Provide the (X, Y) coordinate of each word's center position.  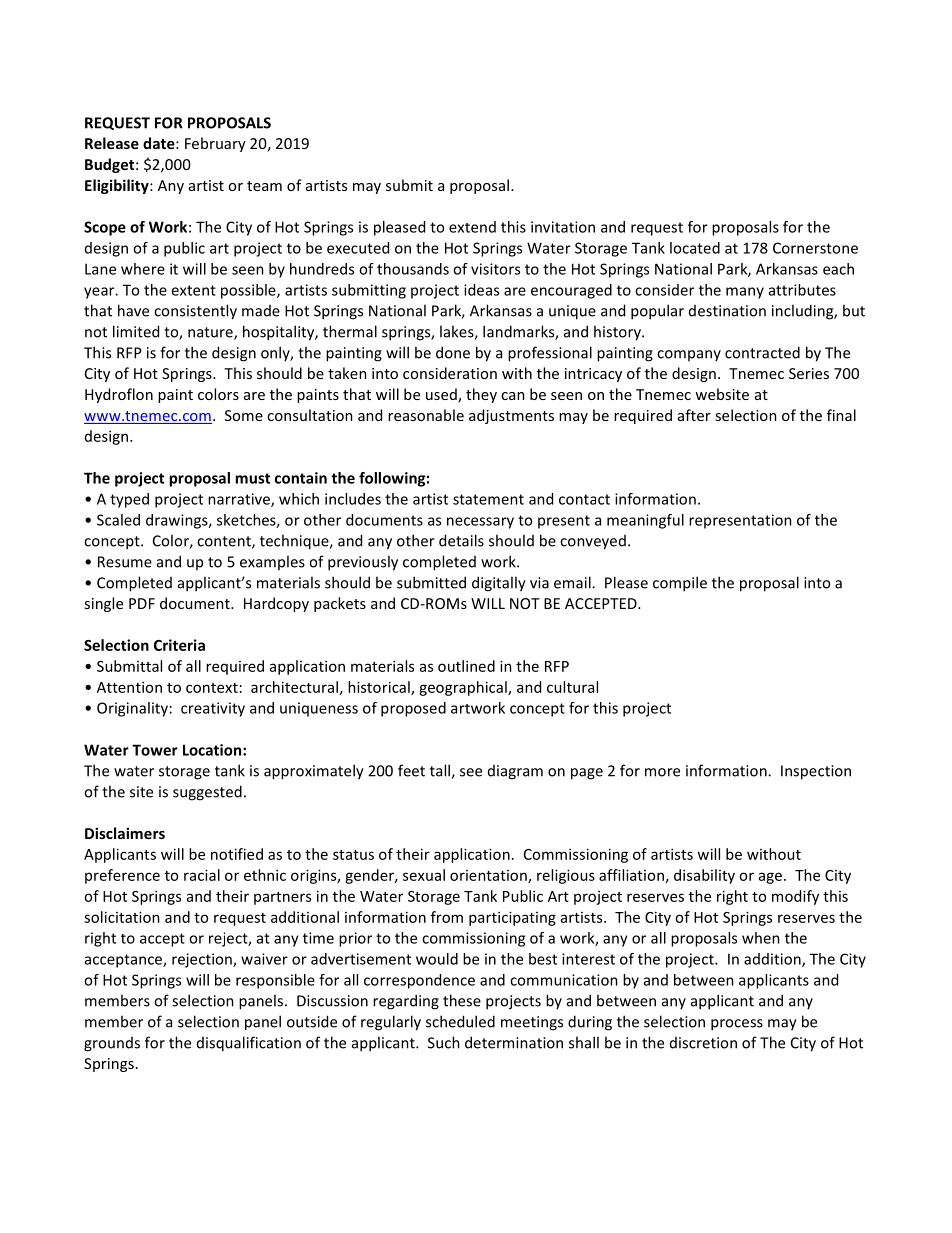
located (695, 248)
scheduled (460, 1021)
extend (472, 227)
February (215, 144)
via (539, 583)
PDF (142, 603)
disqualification (249, 1044)
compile (680, 584)
